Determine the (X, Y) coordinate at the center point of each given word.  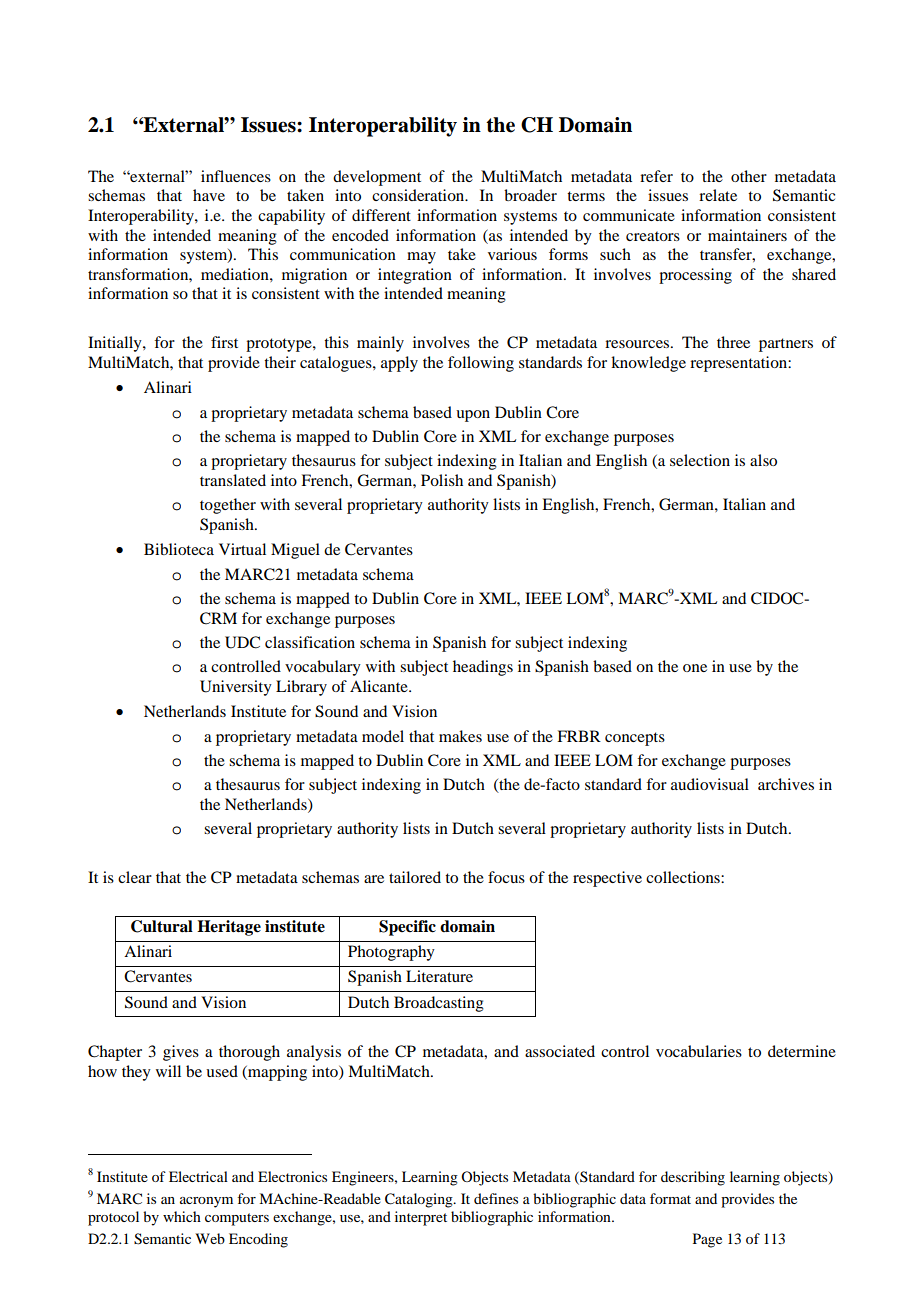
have (209, 195)
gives (181, 1053)
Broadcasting (439, 1004)
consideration (419, 195)
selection (700, 460)
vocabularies (699, 1051)
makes (460, 736)
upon (473, 416)
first (224, 342)
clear (135, 877)
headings (483, 668)
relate (718, 195)
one (695, 668)
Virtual (242, 549)
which (182, 1216)
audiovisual (710, 784)
